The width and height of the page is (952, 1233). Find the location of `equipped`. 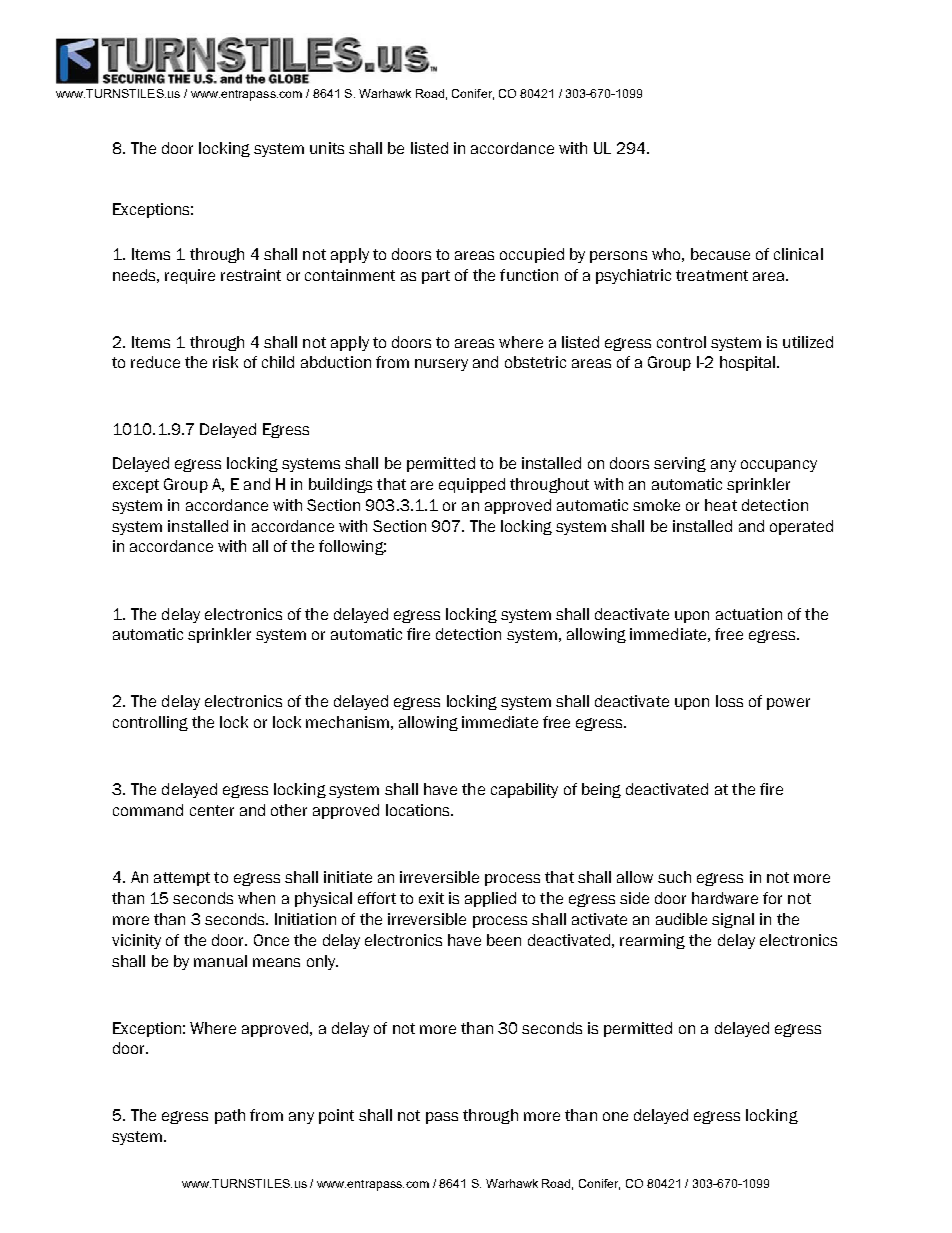

equipped is located at coordinates (472, 485).
